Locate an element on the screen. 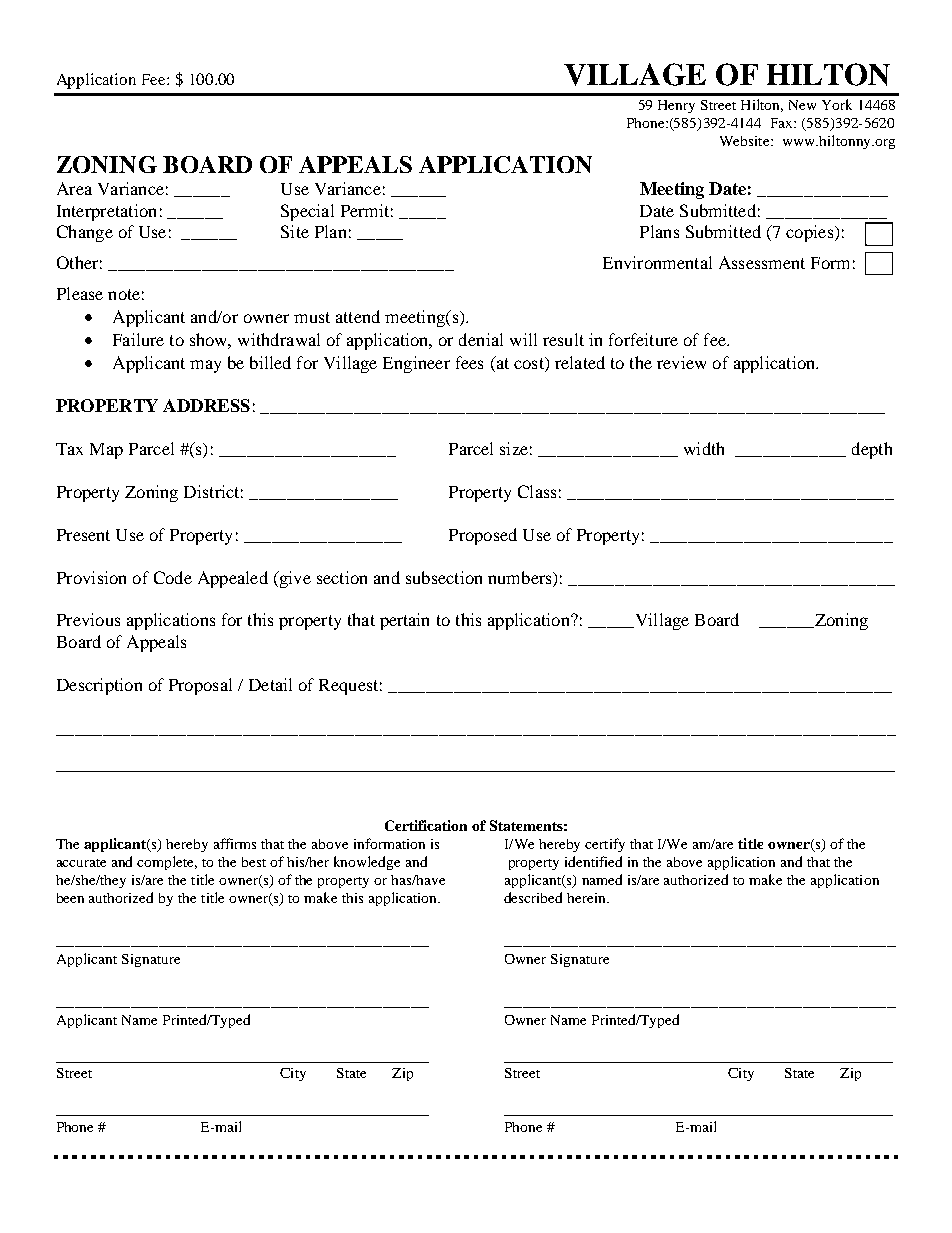 The image size is (952, 1233). Henry is located at coordinates (676, 106).
